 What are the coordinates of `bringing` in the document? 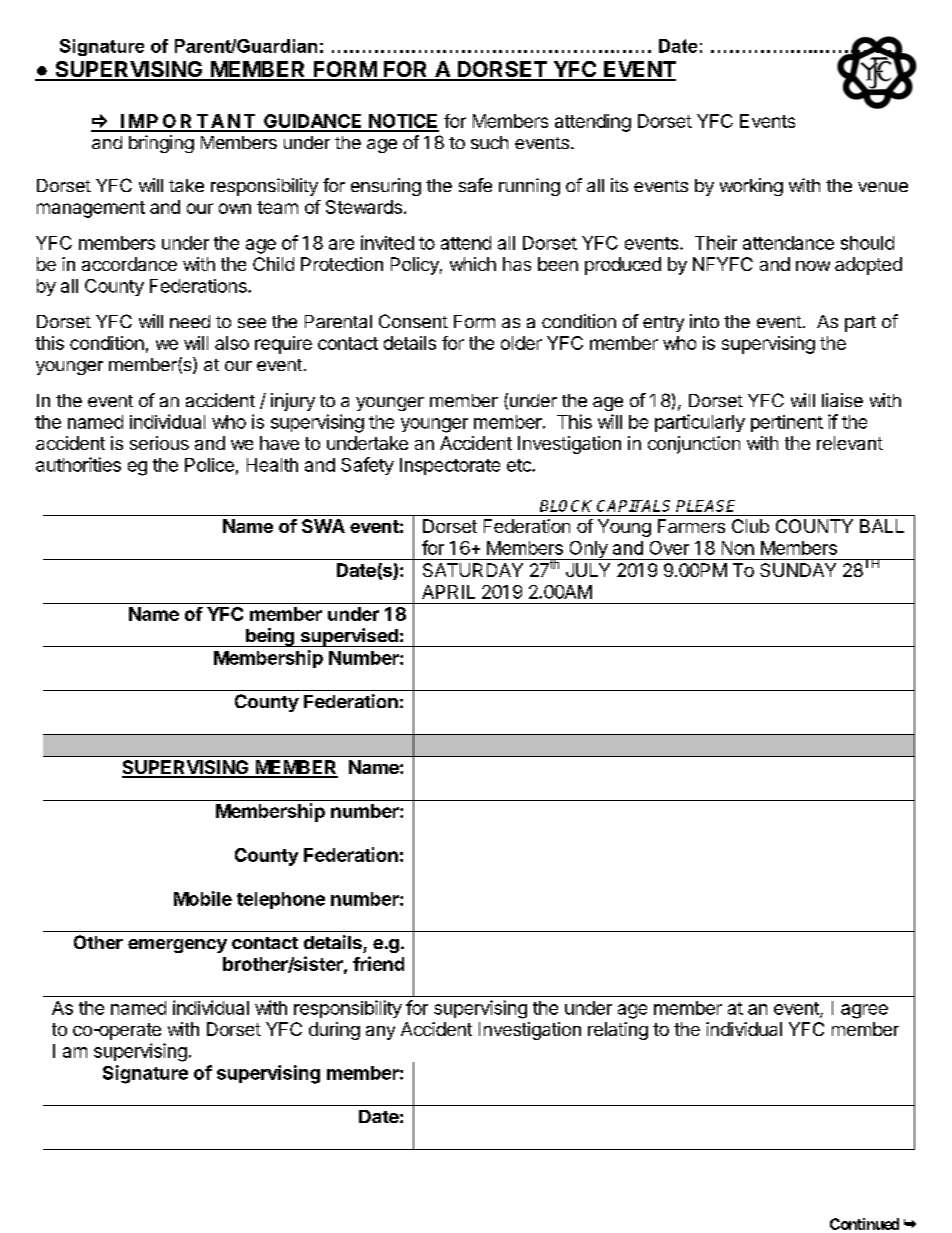 It's located at (161, 144).
